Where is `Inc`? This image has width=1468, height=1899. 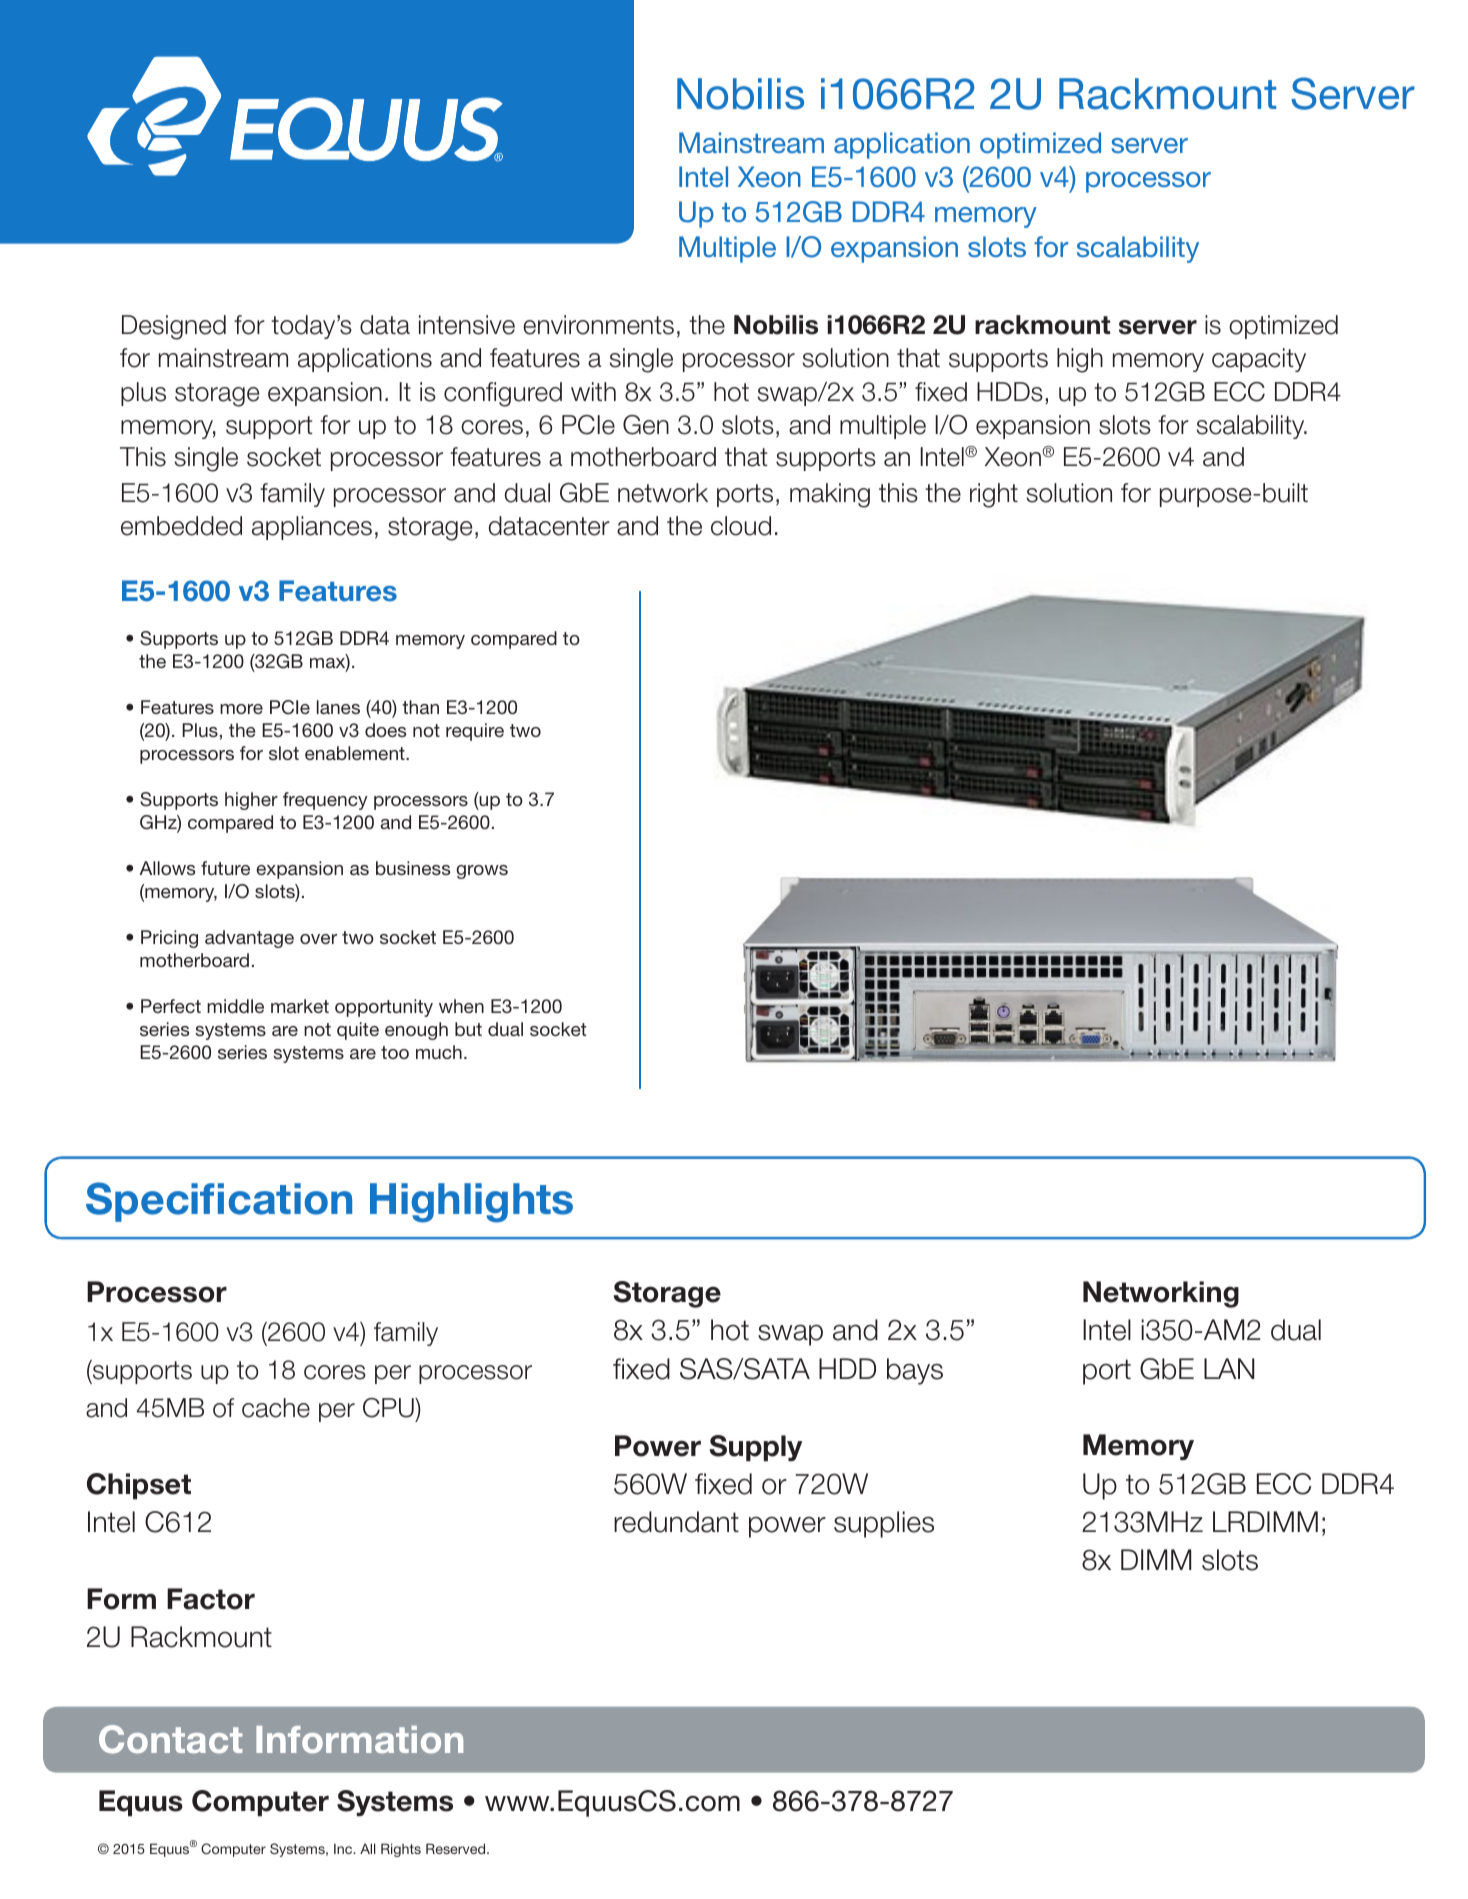 Inc is located at coordinates (344, 1848).
